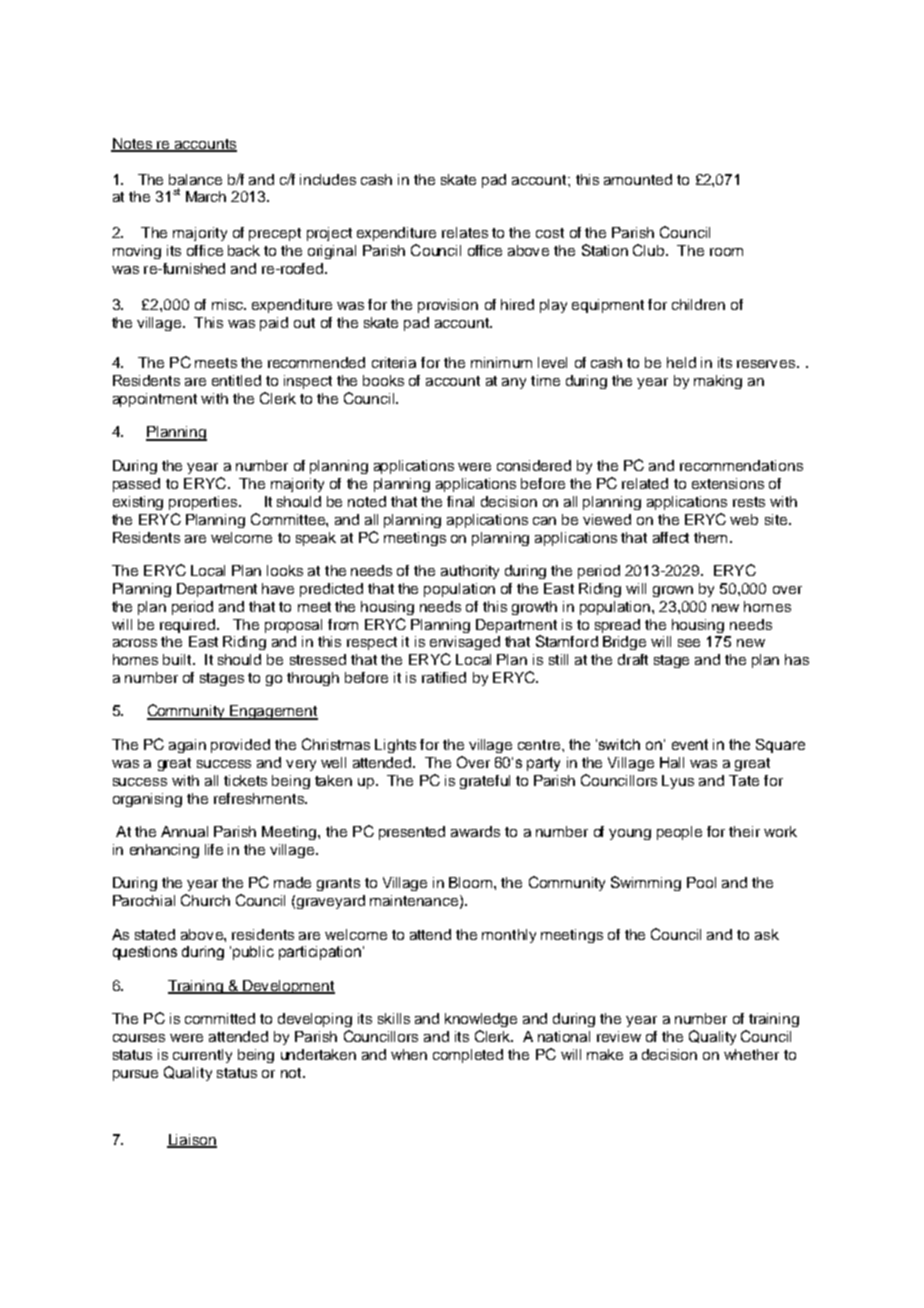 Image resolution: width=924 pixels, height=1308 pixels. What do you see at coordinates (192, 1140) in the page?
I see `Liaison` at bounding box center [192, 1140].
